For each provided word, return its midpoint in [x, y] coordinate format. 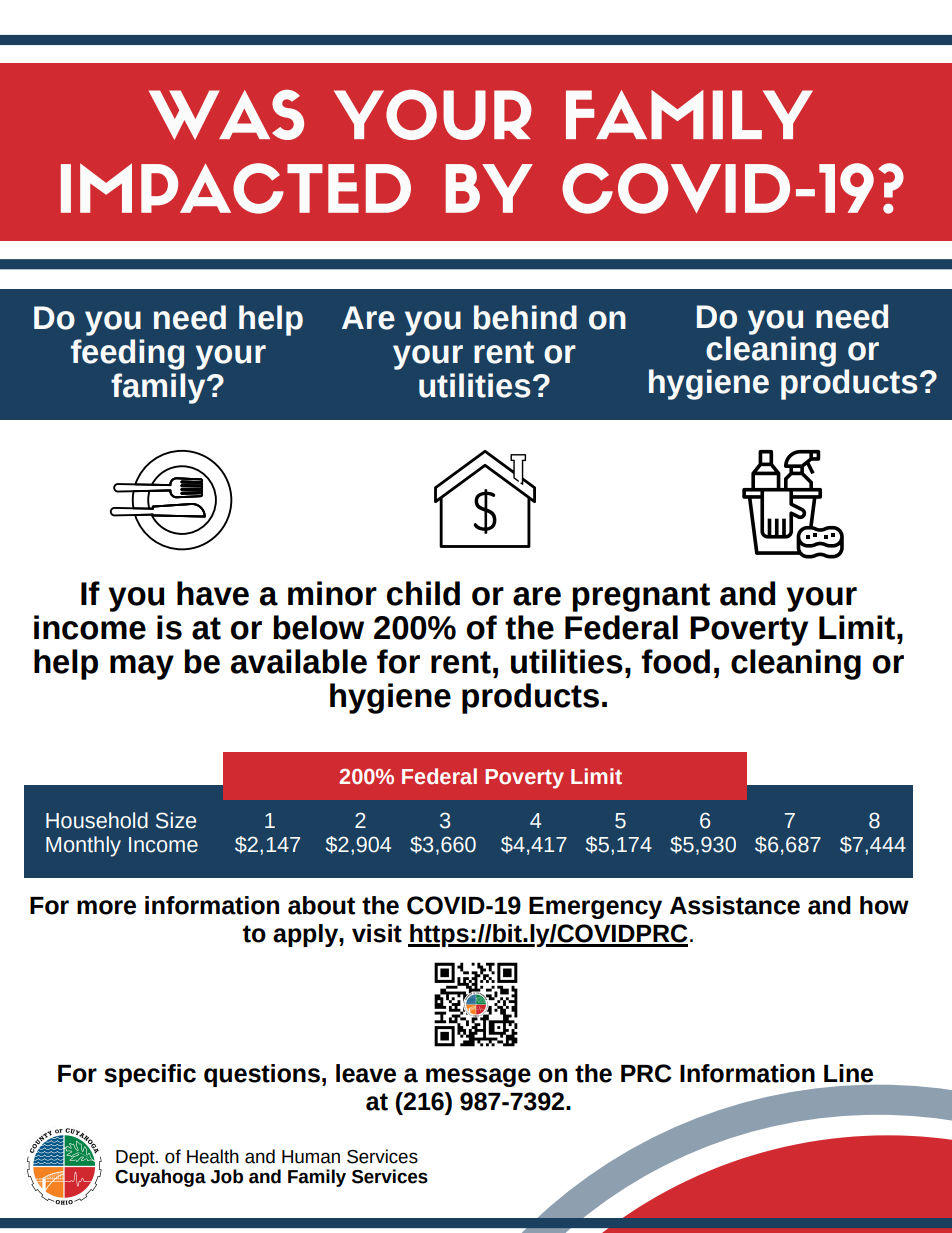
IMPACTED [236, 188]
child [423, 593]
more [106, 907]
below [318, 627]
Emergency [595, 908]
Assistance [735, 905]
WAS [226, 114]
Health [213, 1156]
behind [525, 317]
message [478, 1077]
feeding [127, 354]
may [142, 667]
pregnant [641, 597]
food [675, 661]
